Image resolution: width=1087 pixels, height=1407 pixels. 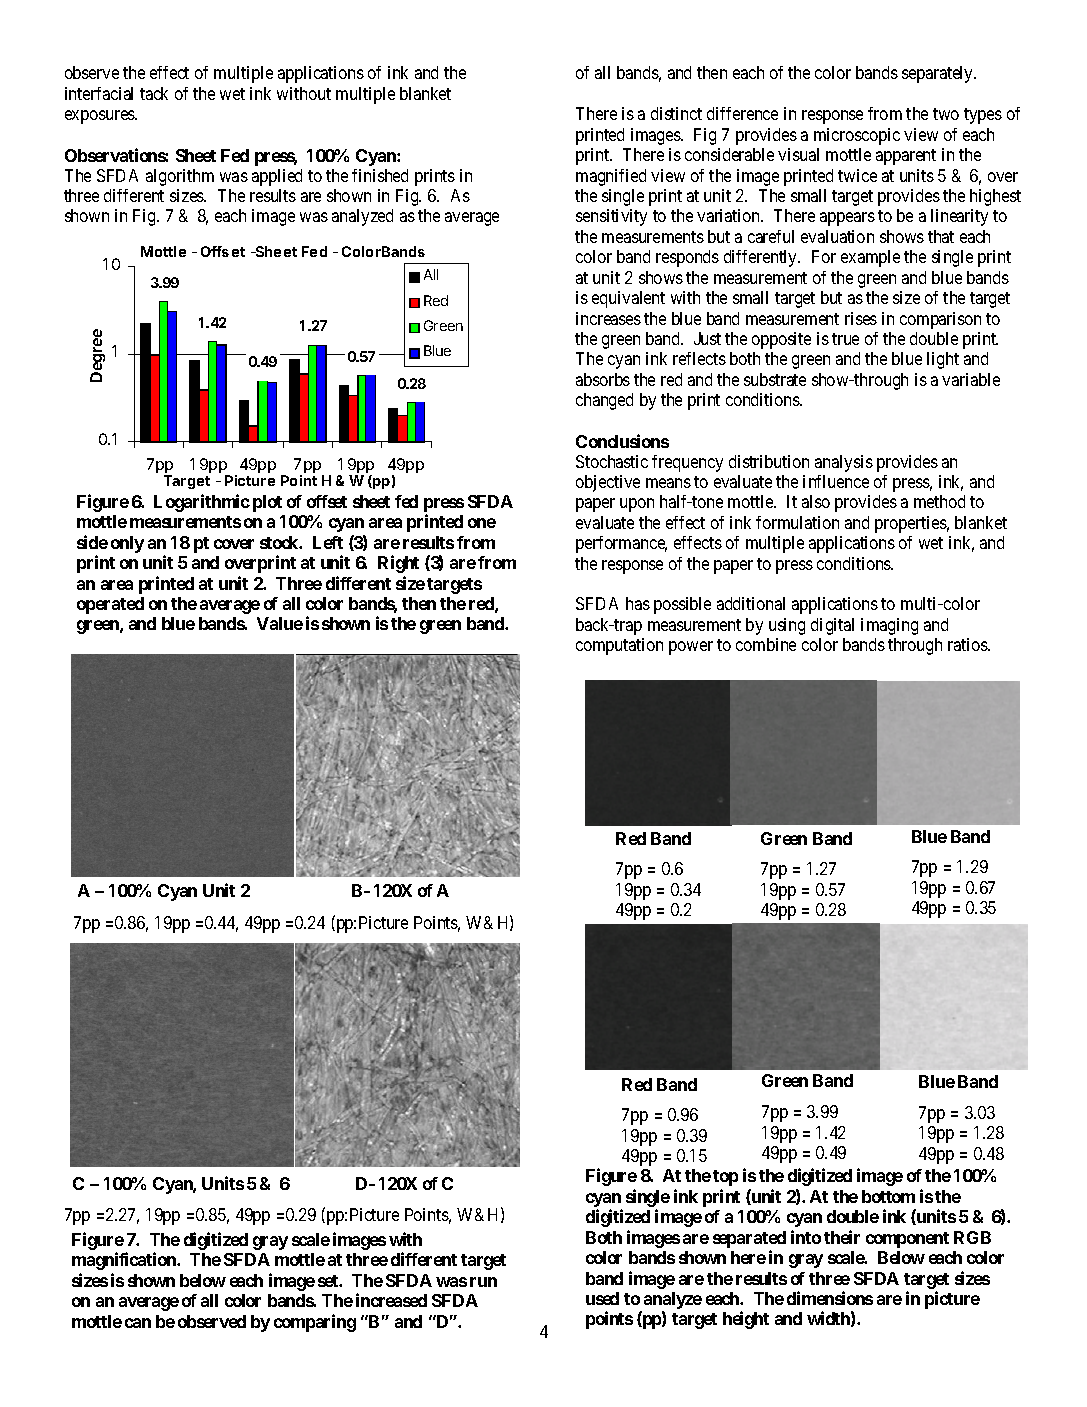 I want to click on operated, so click(x=110, y=605).
